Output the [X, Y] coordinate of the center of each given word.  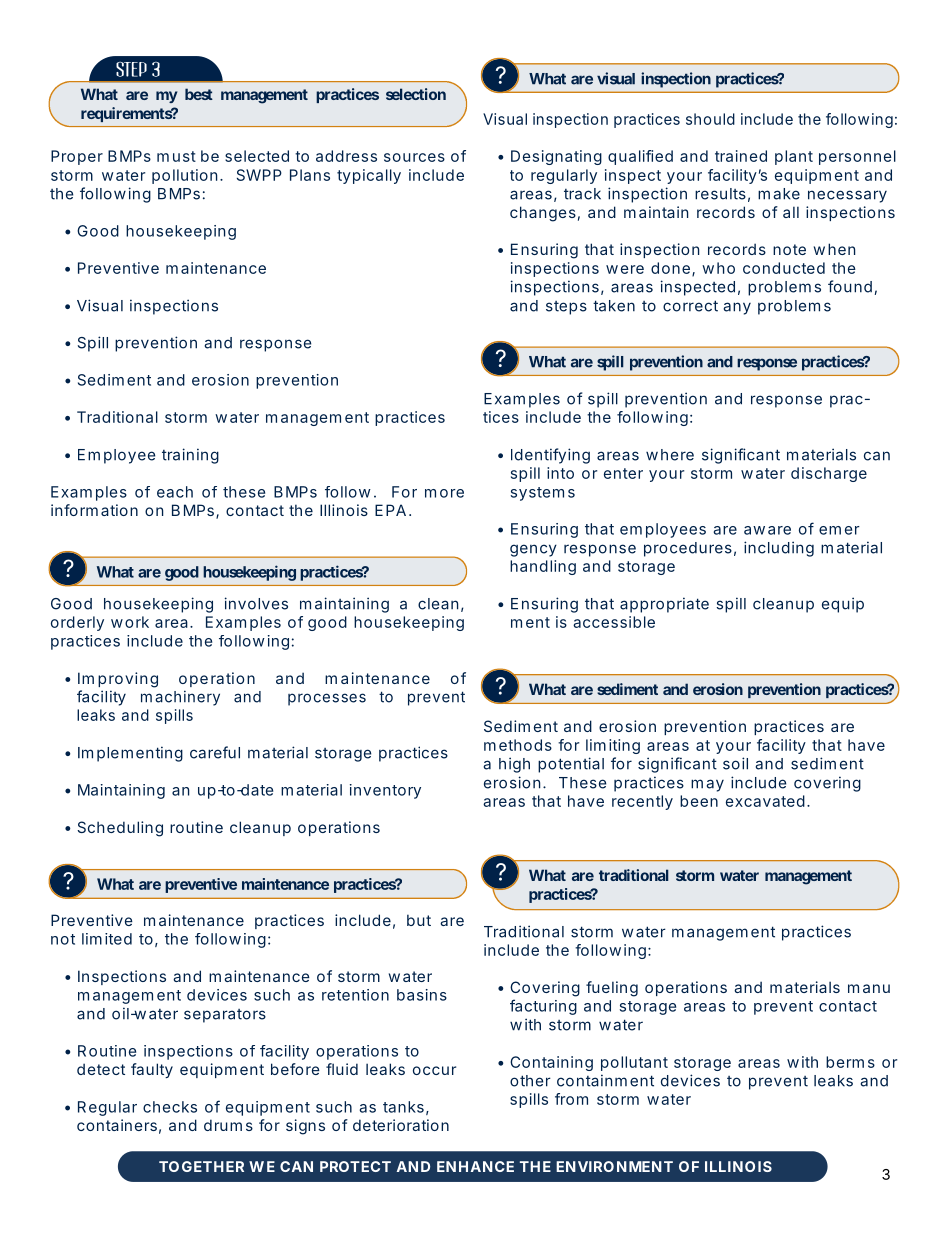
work [130, 622]
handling [543, 567]
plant [794, 157]
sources [414, 157]
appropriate [664, 605]
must [176, 156]
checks [170, 1107]
